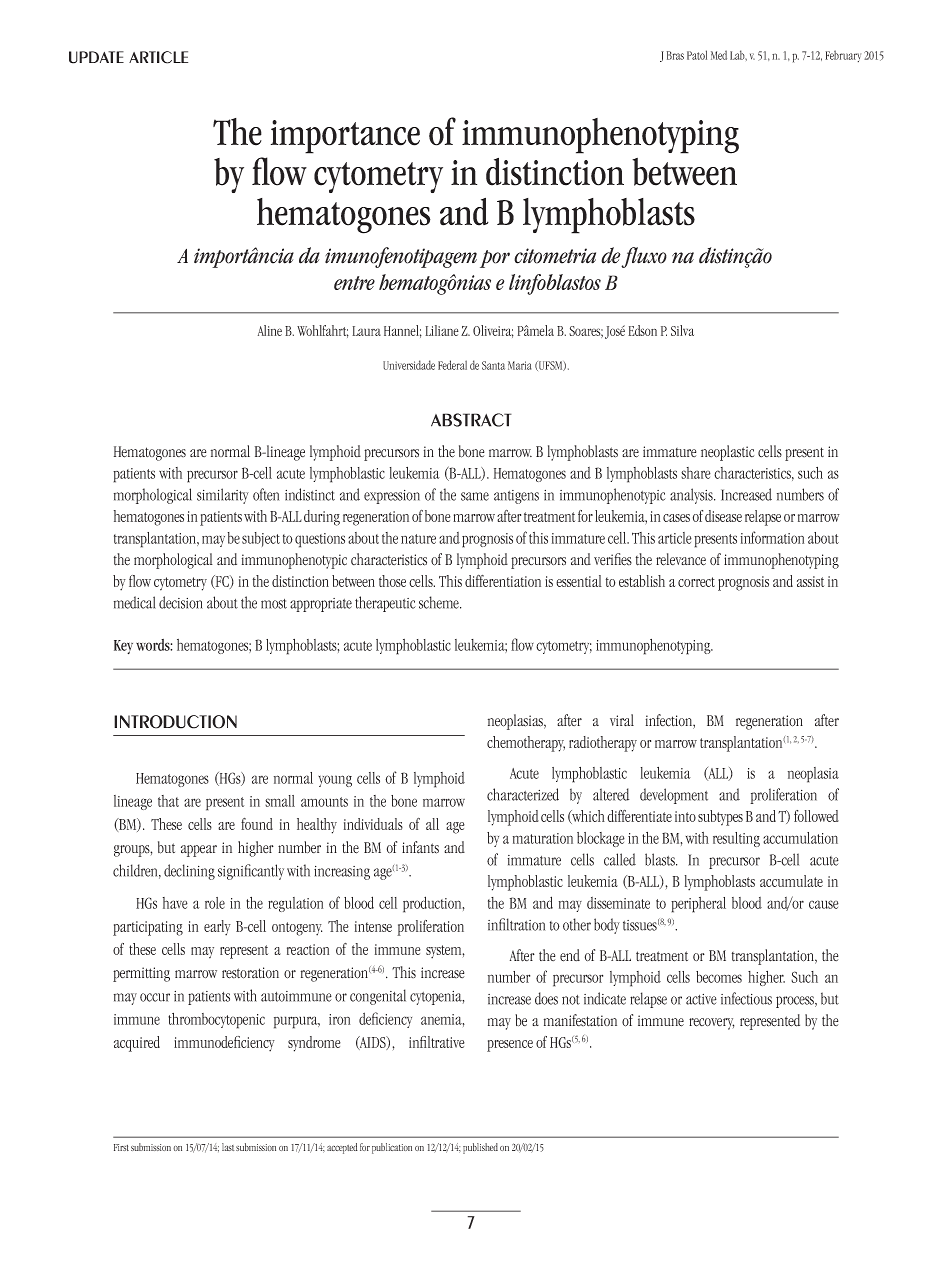 The image size is (952, 1270). I want to click on published, so click(480, 1148).
